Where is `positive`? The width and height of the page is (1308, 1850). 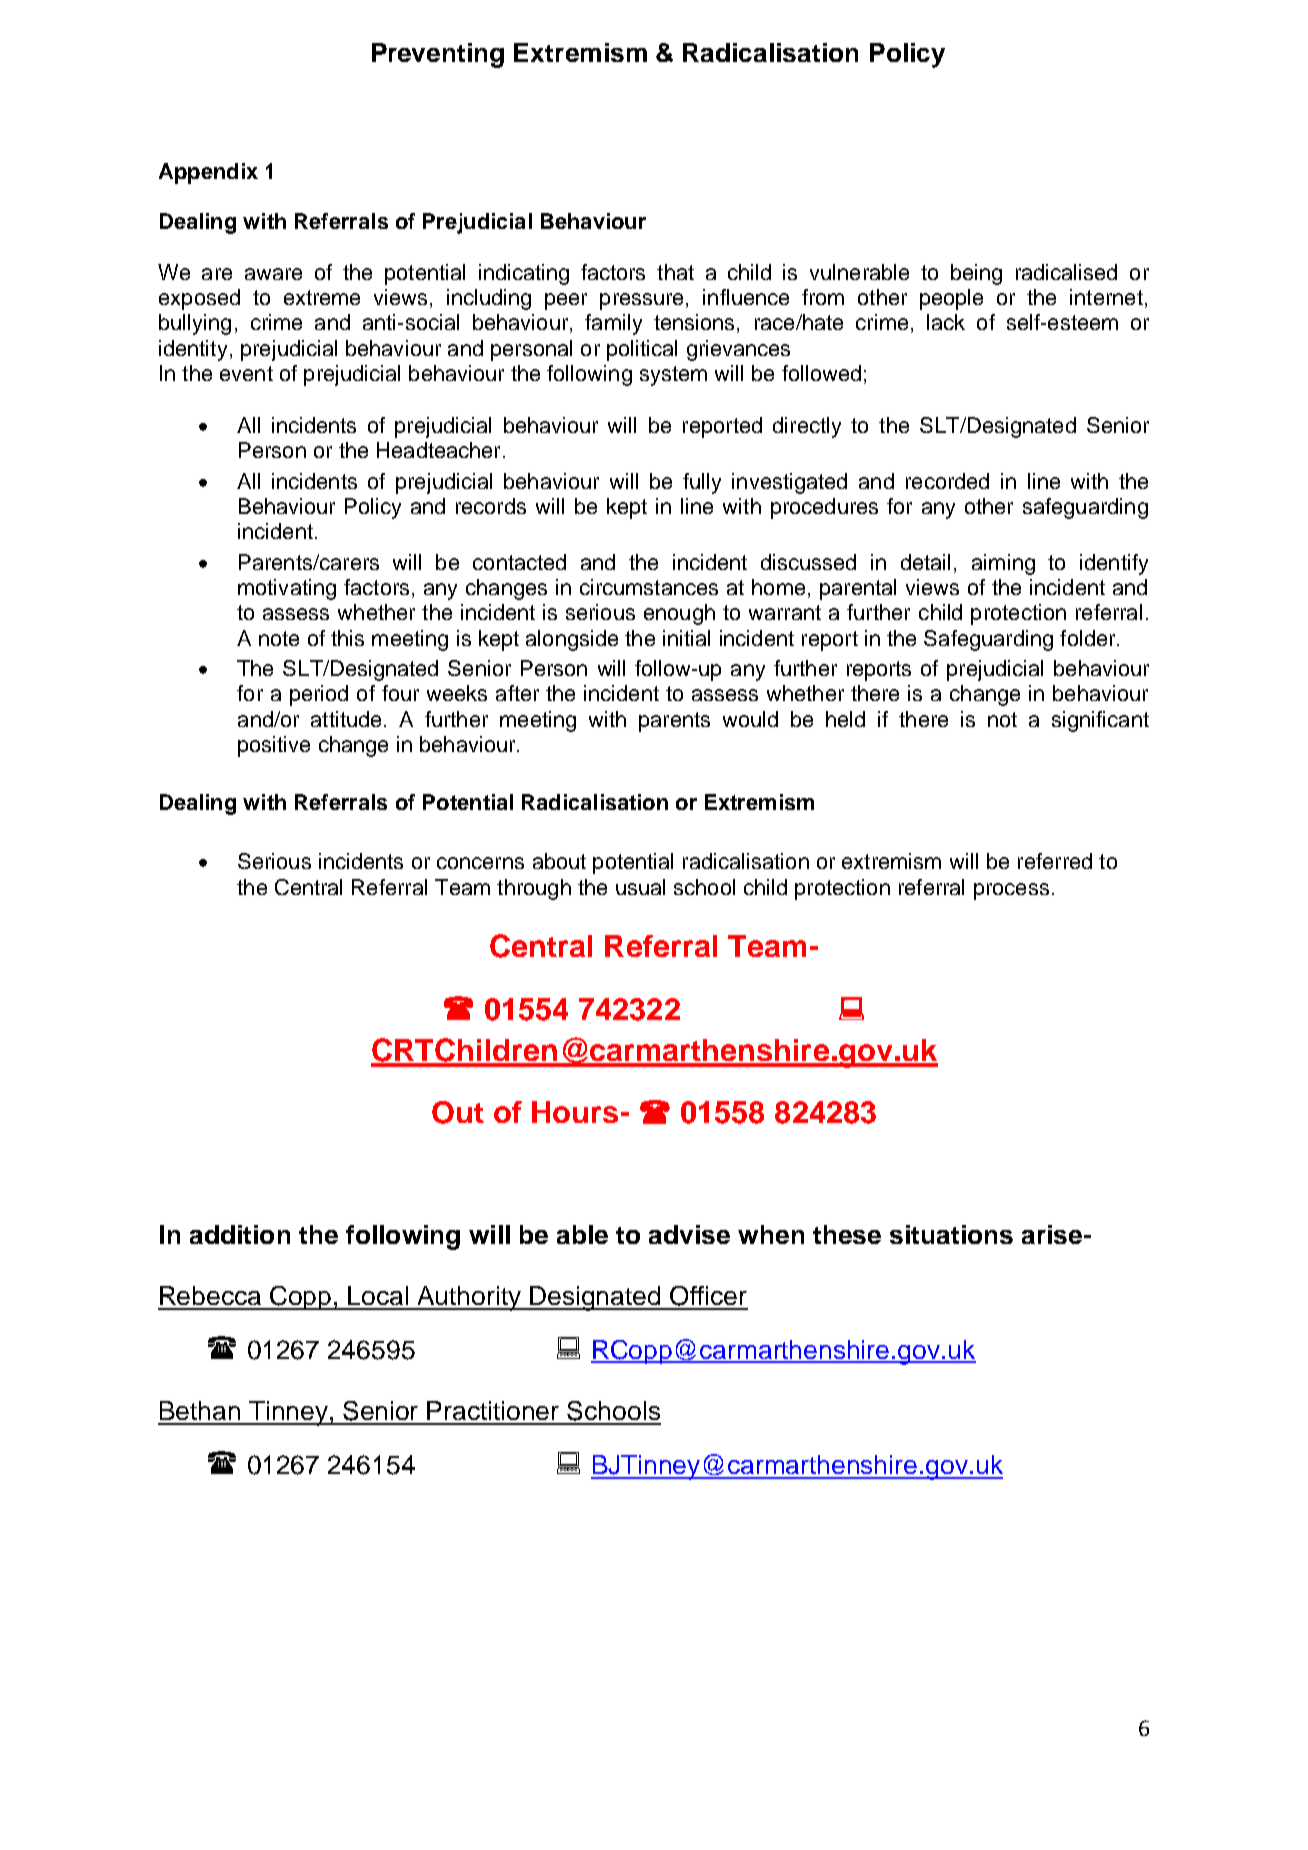 positive is located at coordinates (274, 746).
